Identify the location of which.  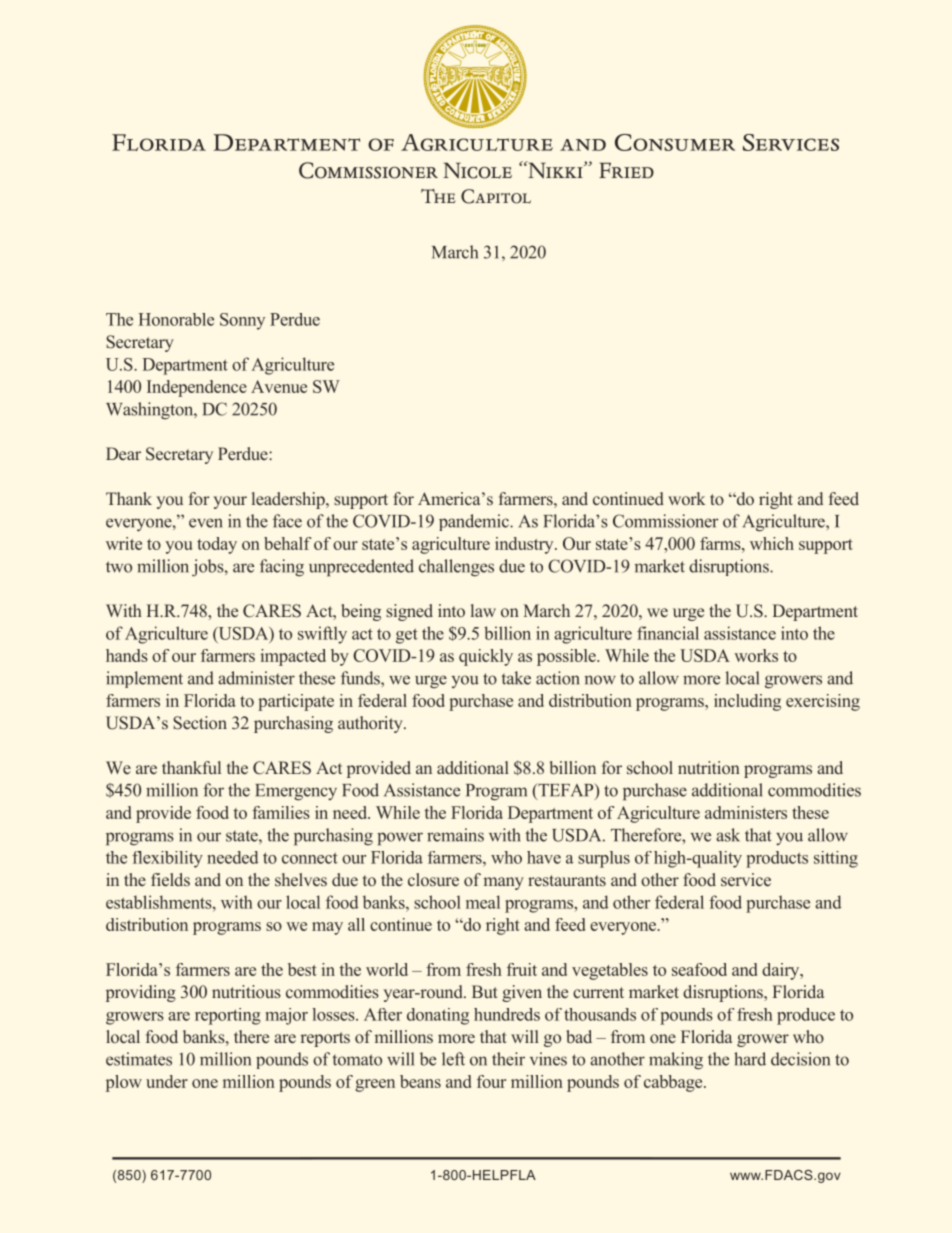
(772, 543).
